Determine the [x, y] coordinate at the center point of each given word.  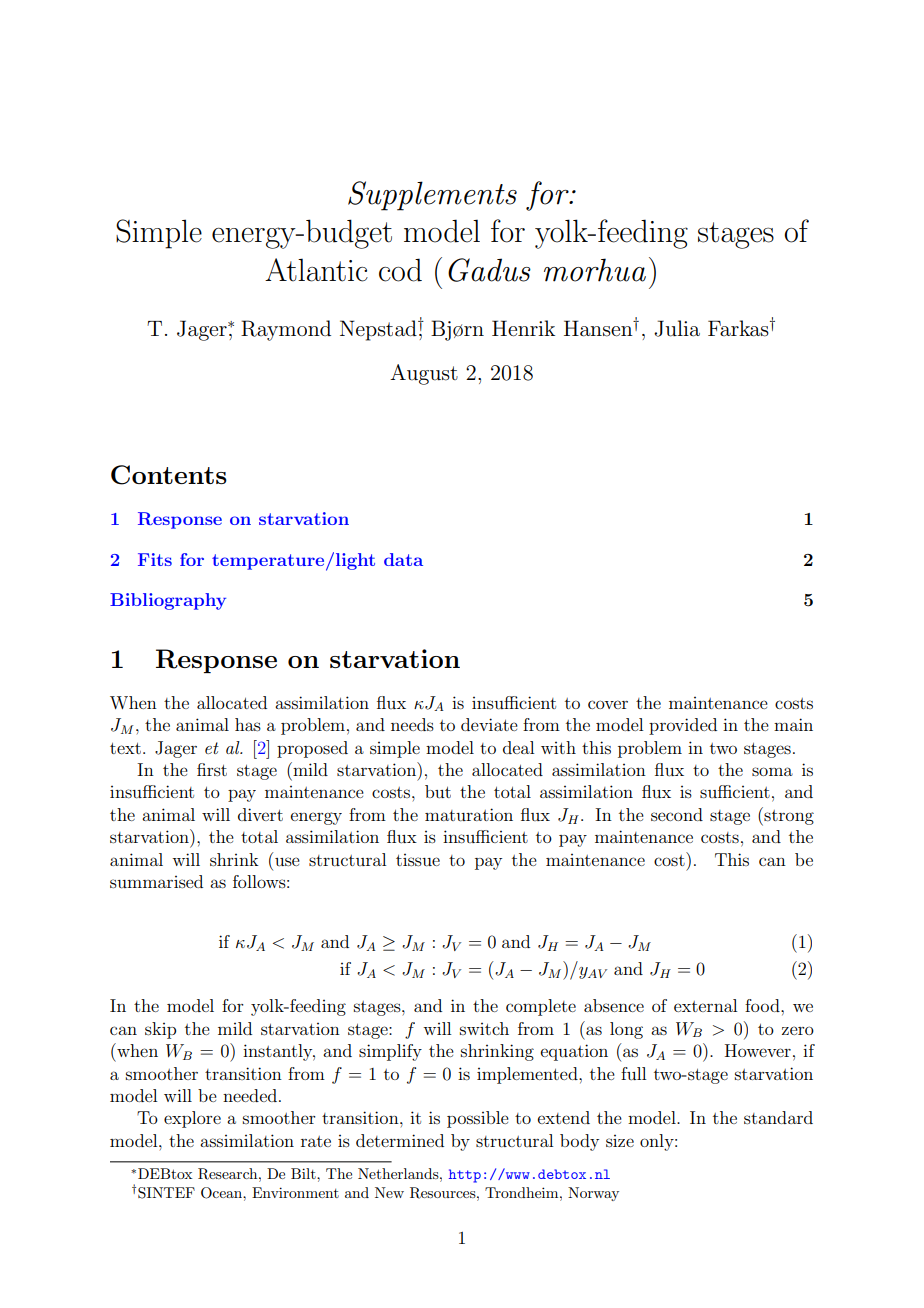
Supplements [432, 196]
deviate [489, 724]
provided [683, 726]
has [248, 724]
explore [192, 1119]
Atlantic [316, 270]
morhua [595, 270]
